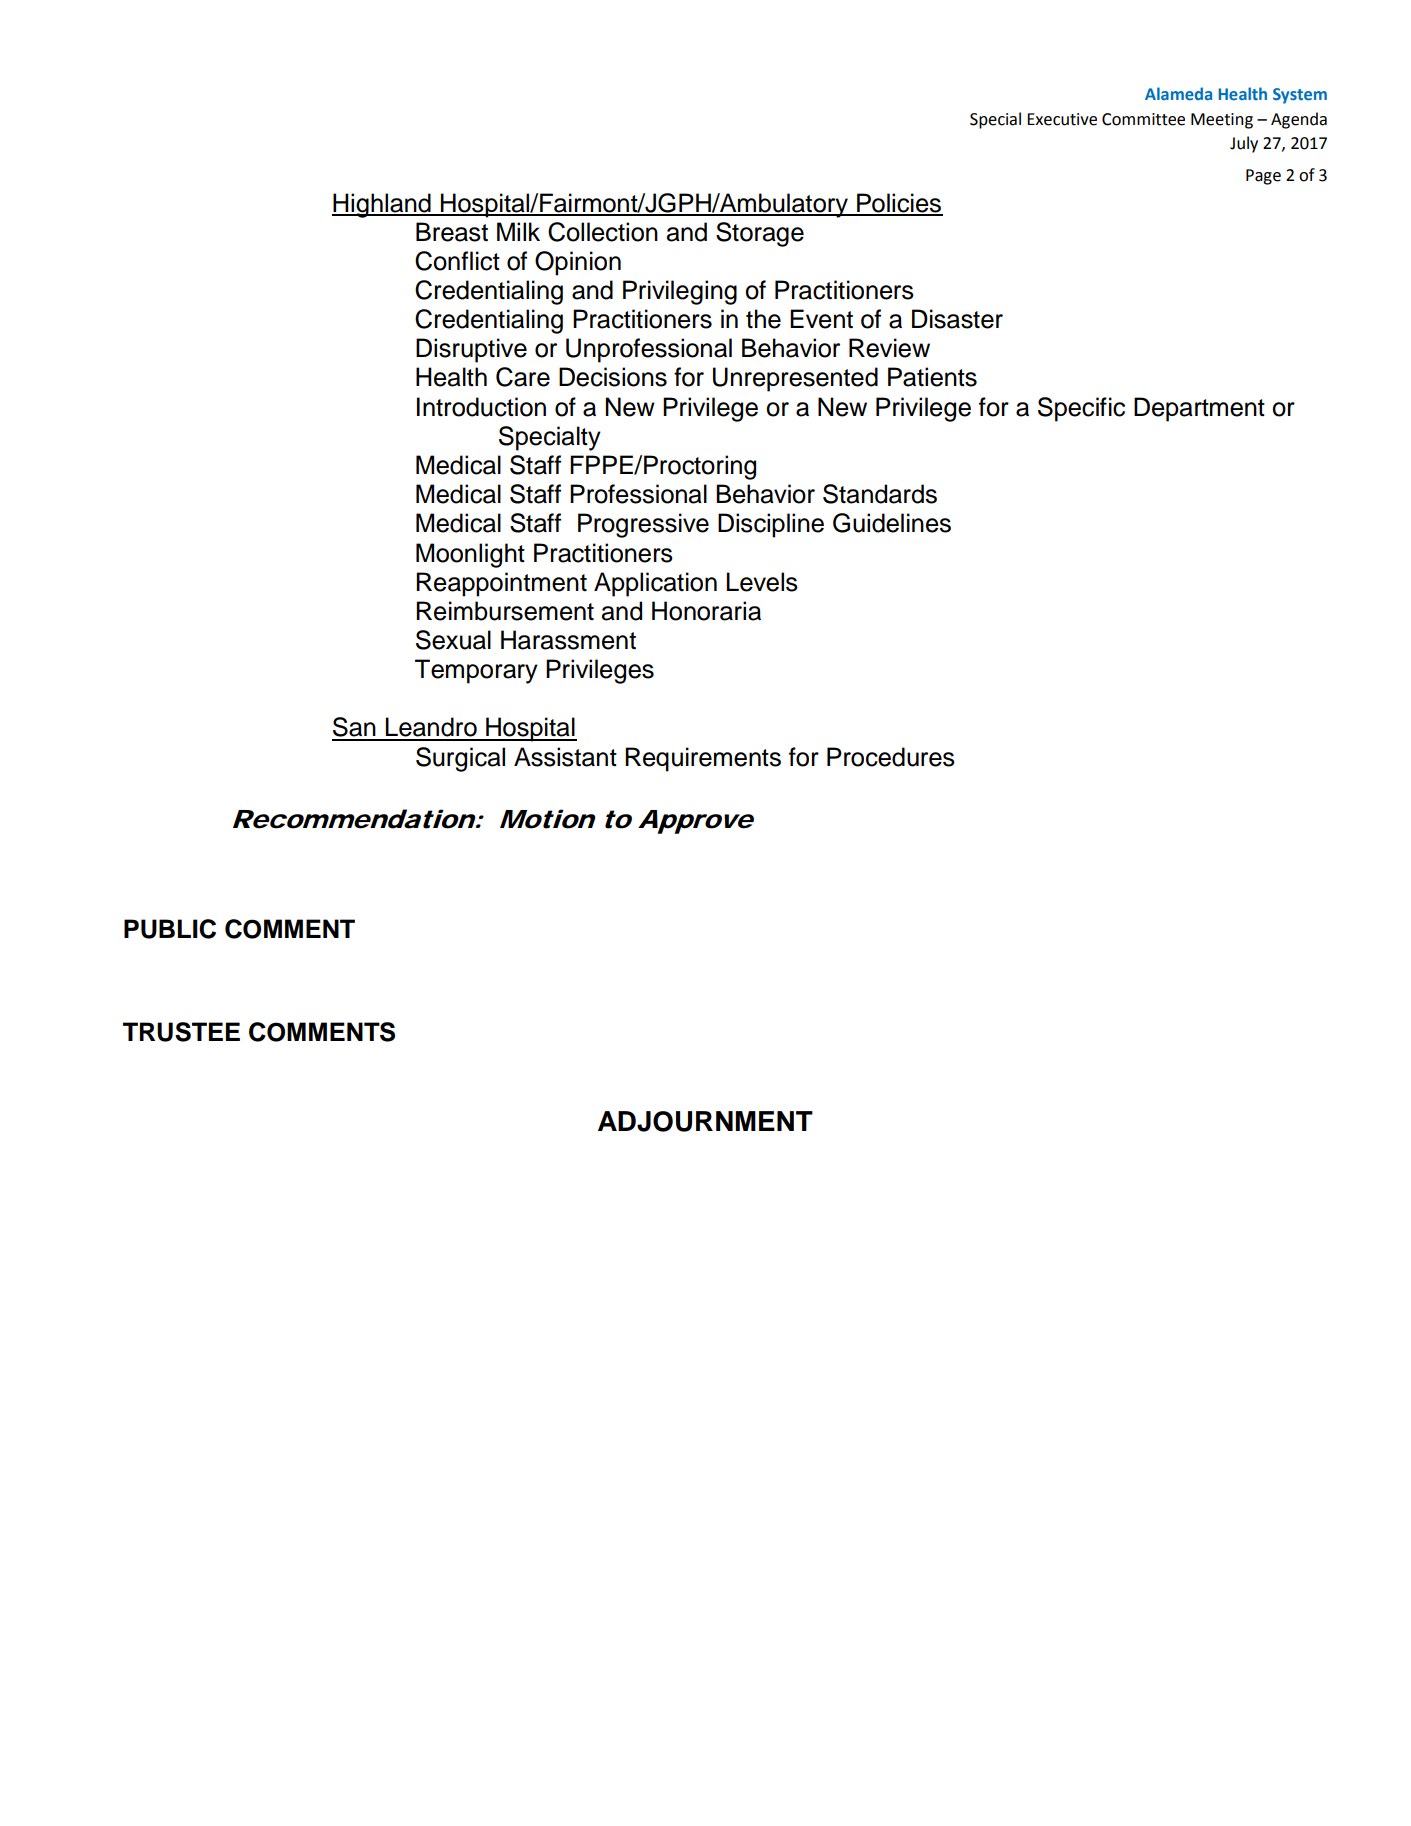  Describe the element at coordinates (382, 205) in the screenshot. I see `Highland` at that location.
